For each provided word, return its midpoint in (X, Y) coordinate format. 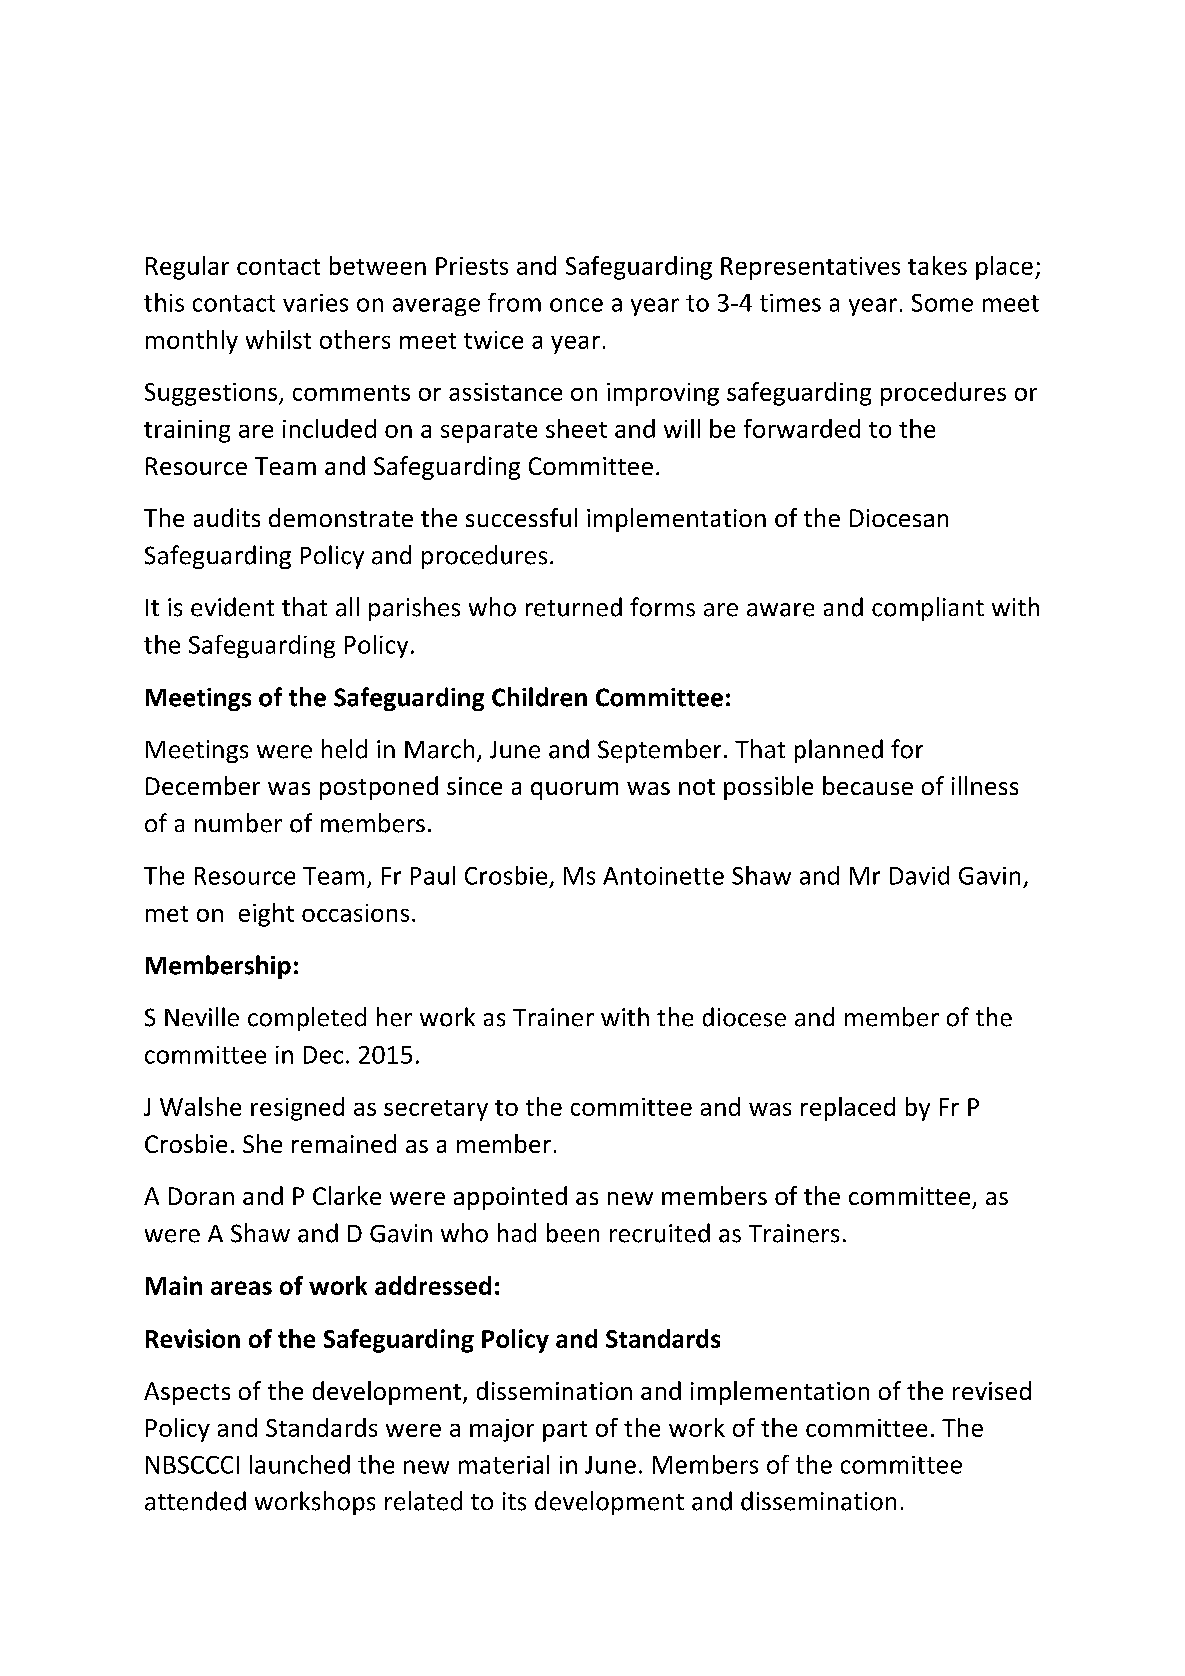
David (919, 875)
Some (942, 303)
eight (266, 915)
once (576, 305)
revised (992, 1390)
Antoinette (663, 876)
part (565, 1431)
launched (300, 1464)
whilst (278, 339)
